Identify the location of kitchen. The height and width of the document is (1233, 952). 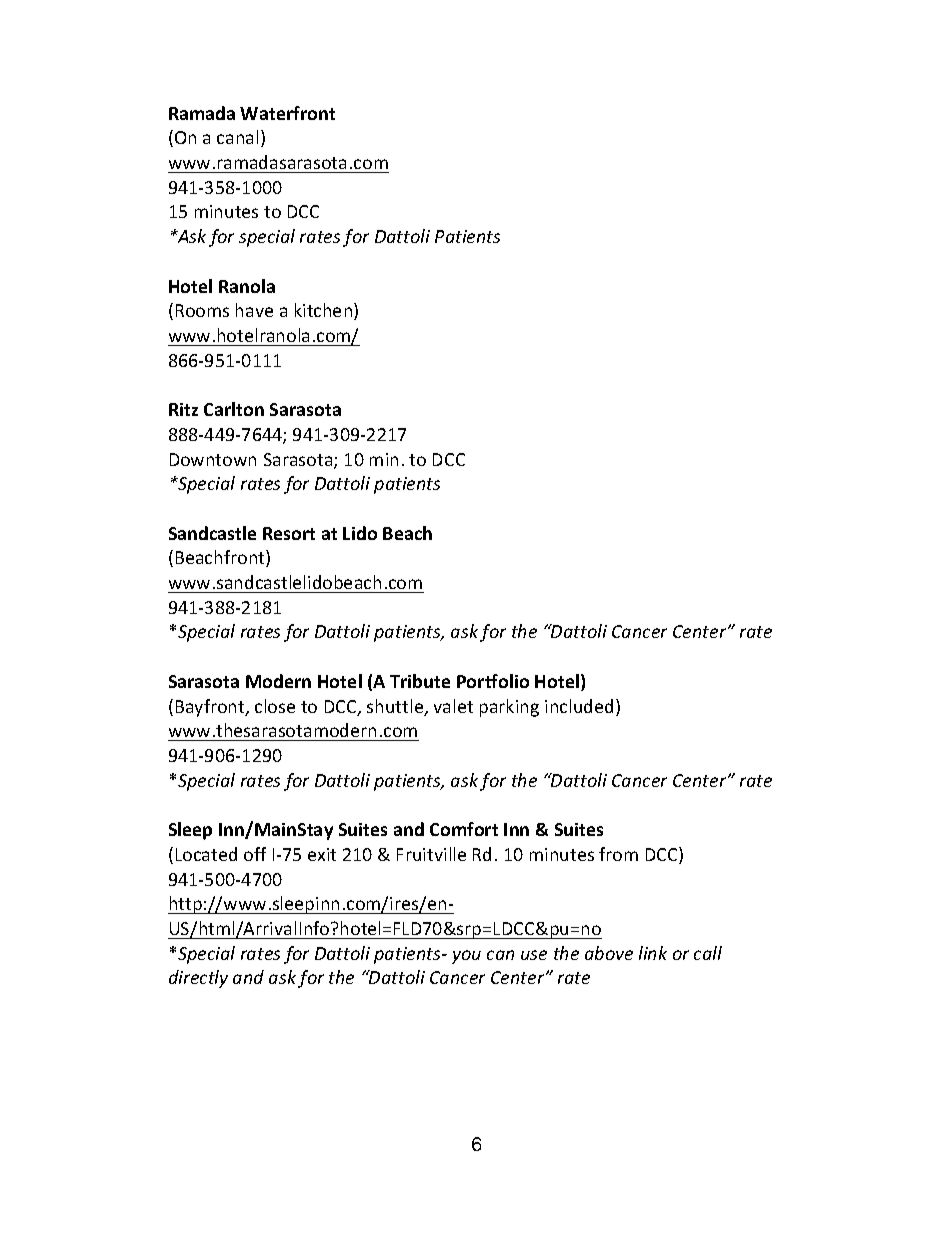
(325, 311).
